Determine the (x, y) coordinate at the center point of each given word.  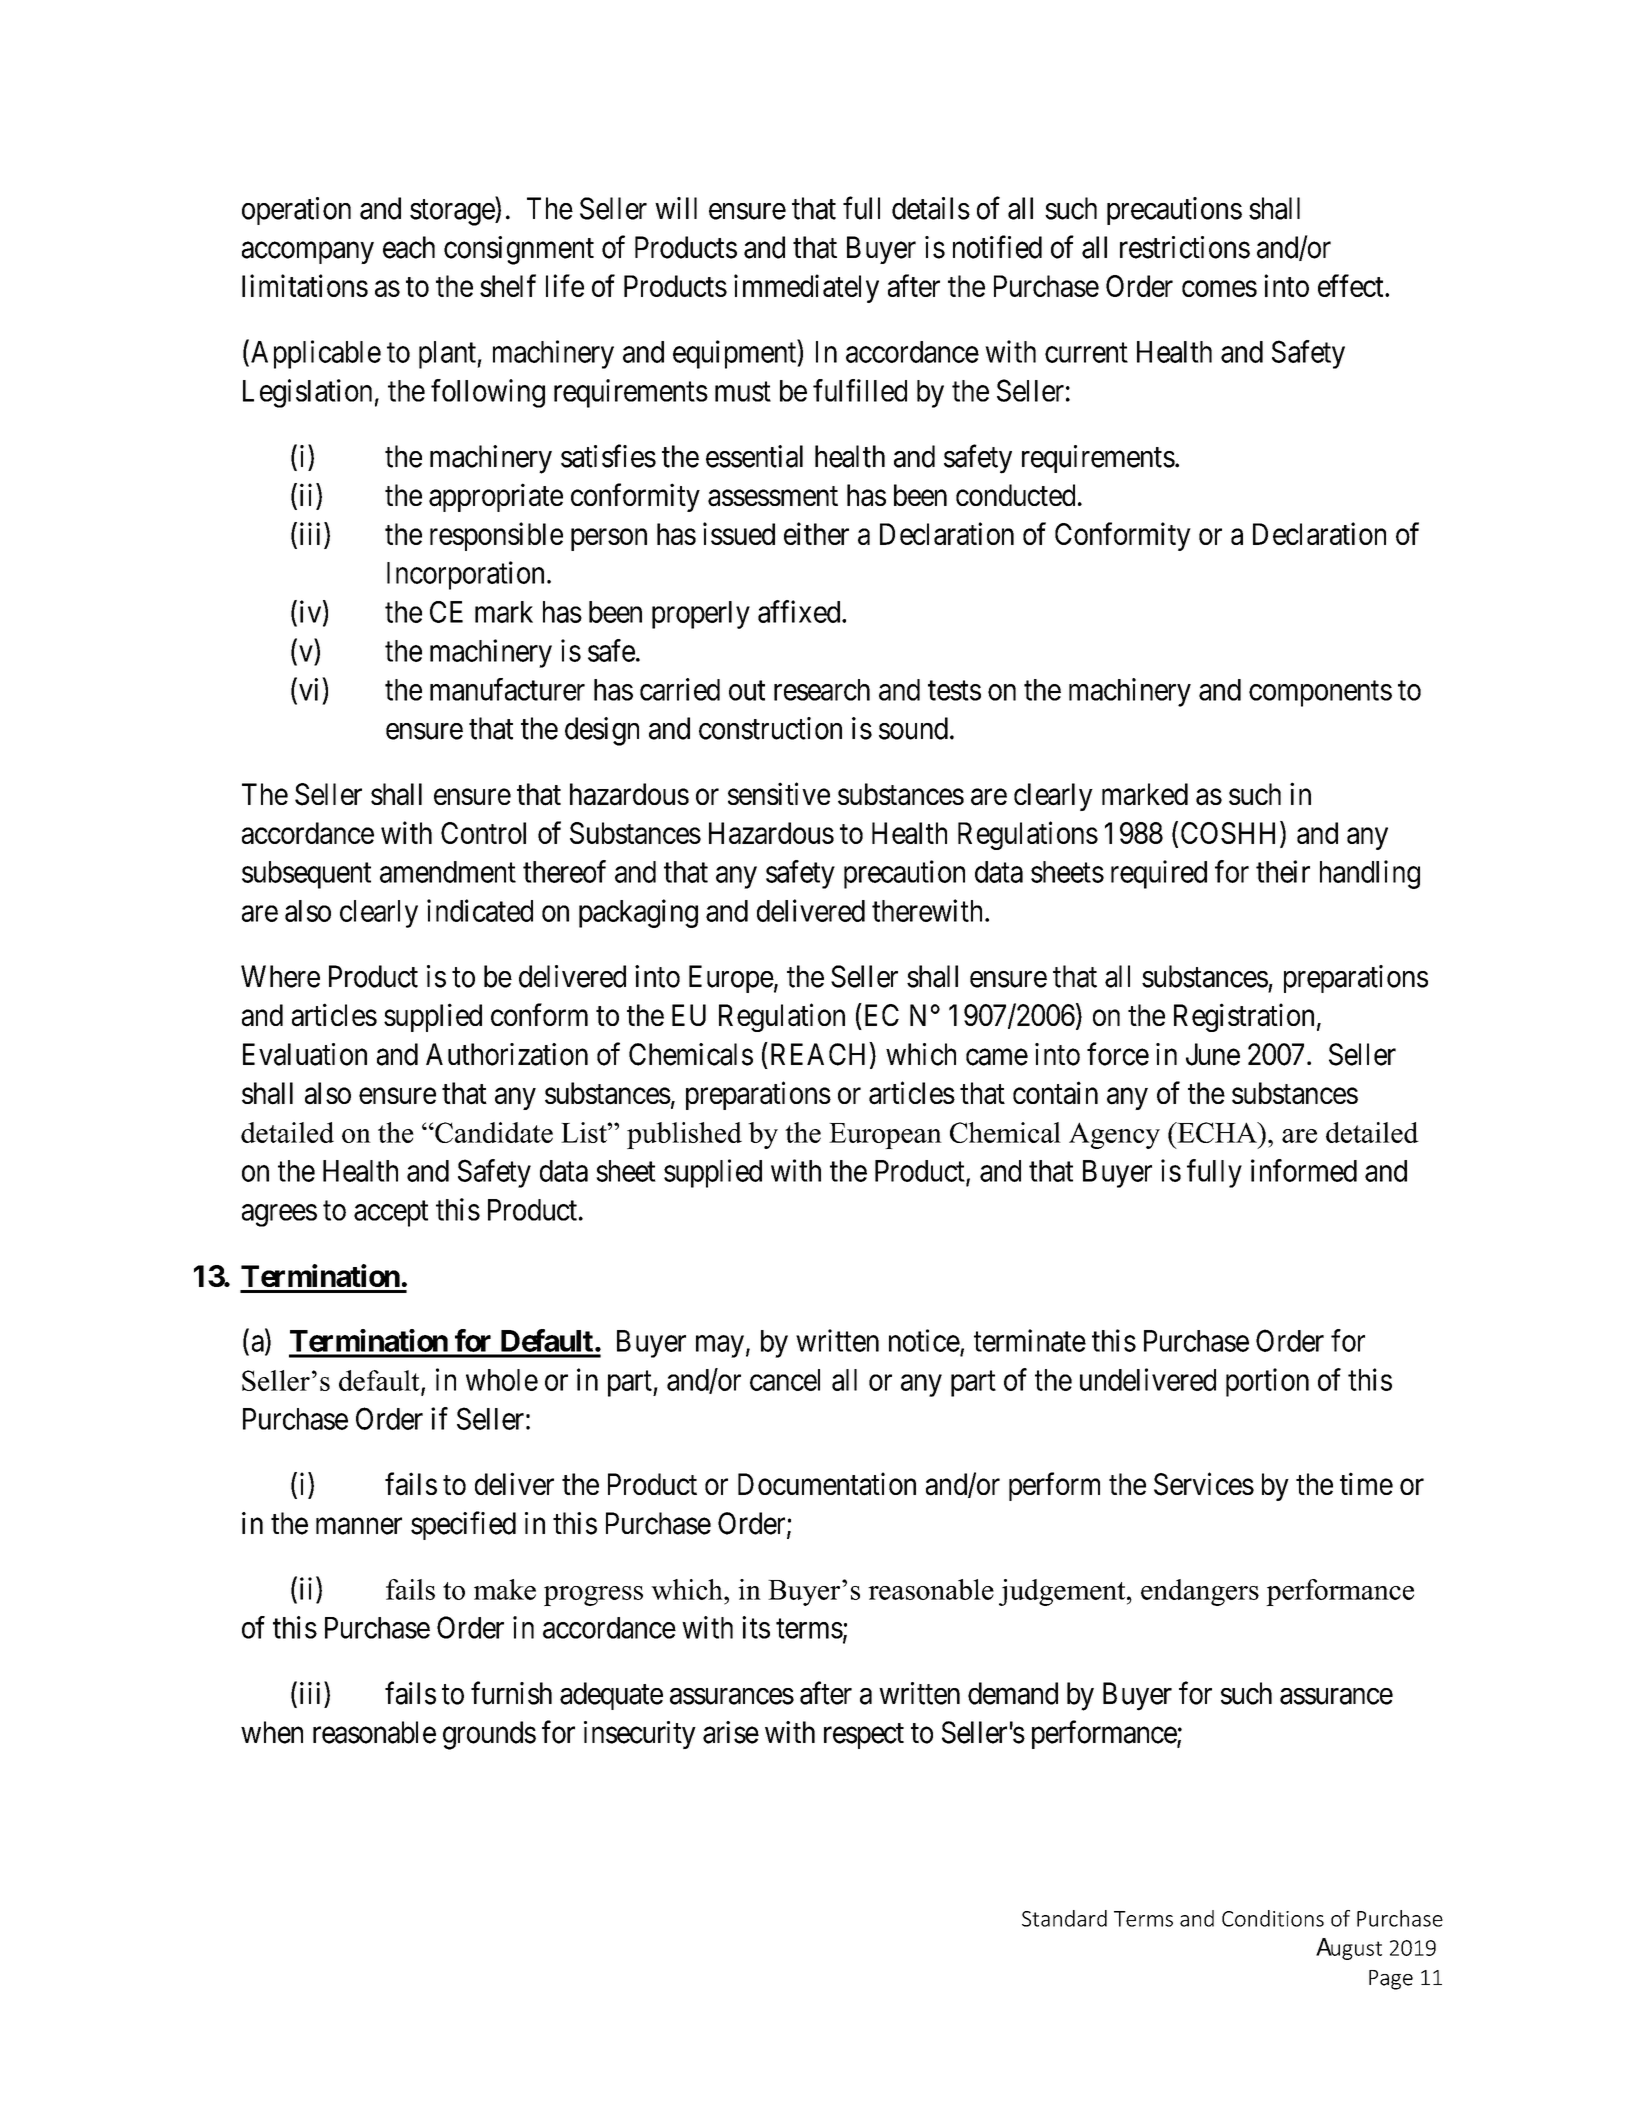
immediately (806, 288)
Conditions (1273, 1918)
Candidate (493, 1132)
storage (453, 213)
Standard (1064, 1918)
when (272, 1732)
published (684, 1135)
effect (1352, 285)
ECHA (1217, 1132)
